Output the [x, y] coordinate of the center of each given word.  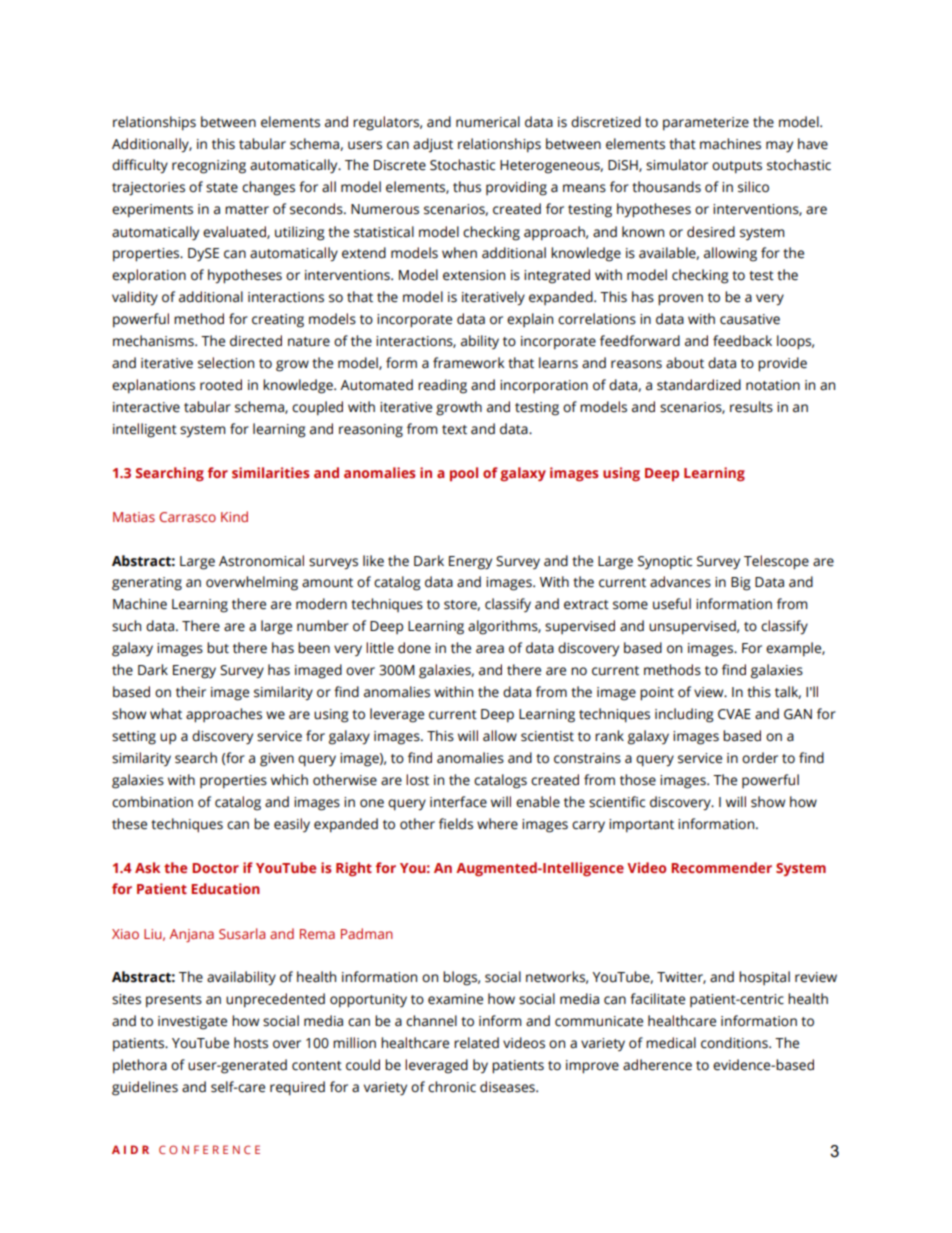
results [751, 407]
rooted [221, 385]
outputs [737, 167]
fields [456, 824]
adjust [433, 145]
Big [741, 584]
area [490, 649]
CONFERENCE [209, 1149]
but [218, 648]
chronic [452, 1087]
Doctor [215, 868]
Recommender [721, 867]
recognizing [209, 167]
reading [442, 386]
